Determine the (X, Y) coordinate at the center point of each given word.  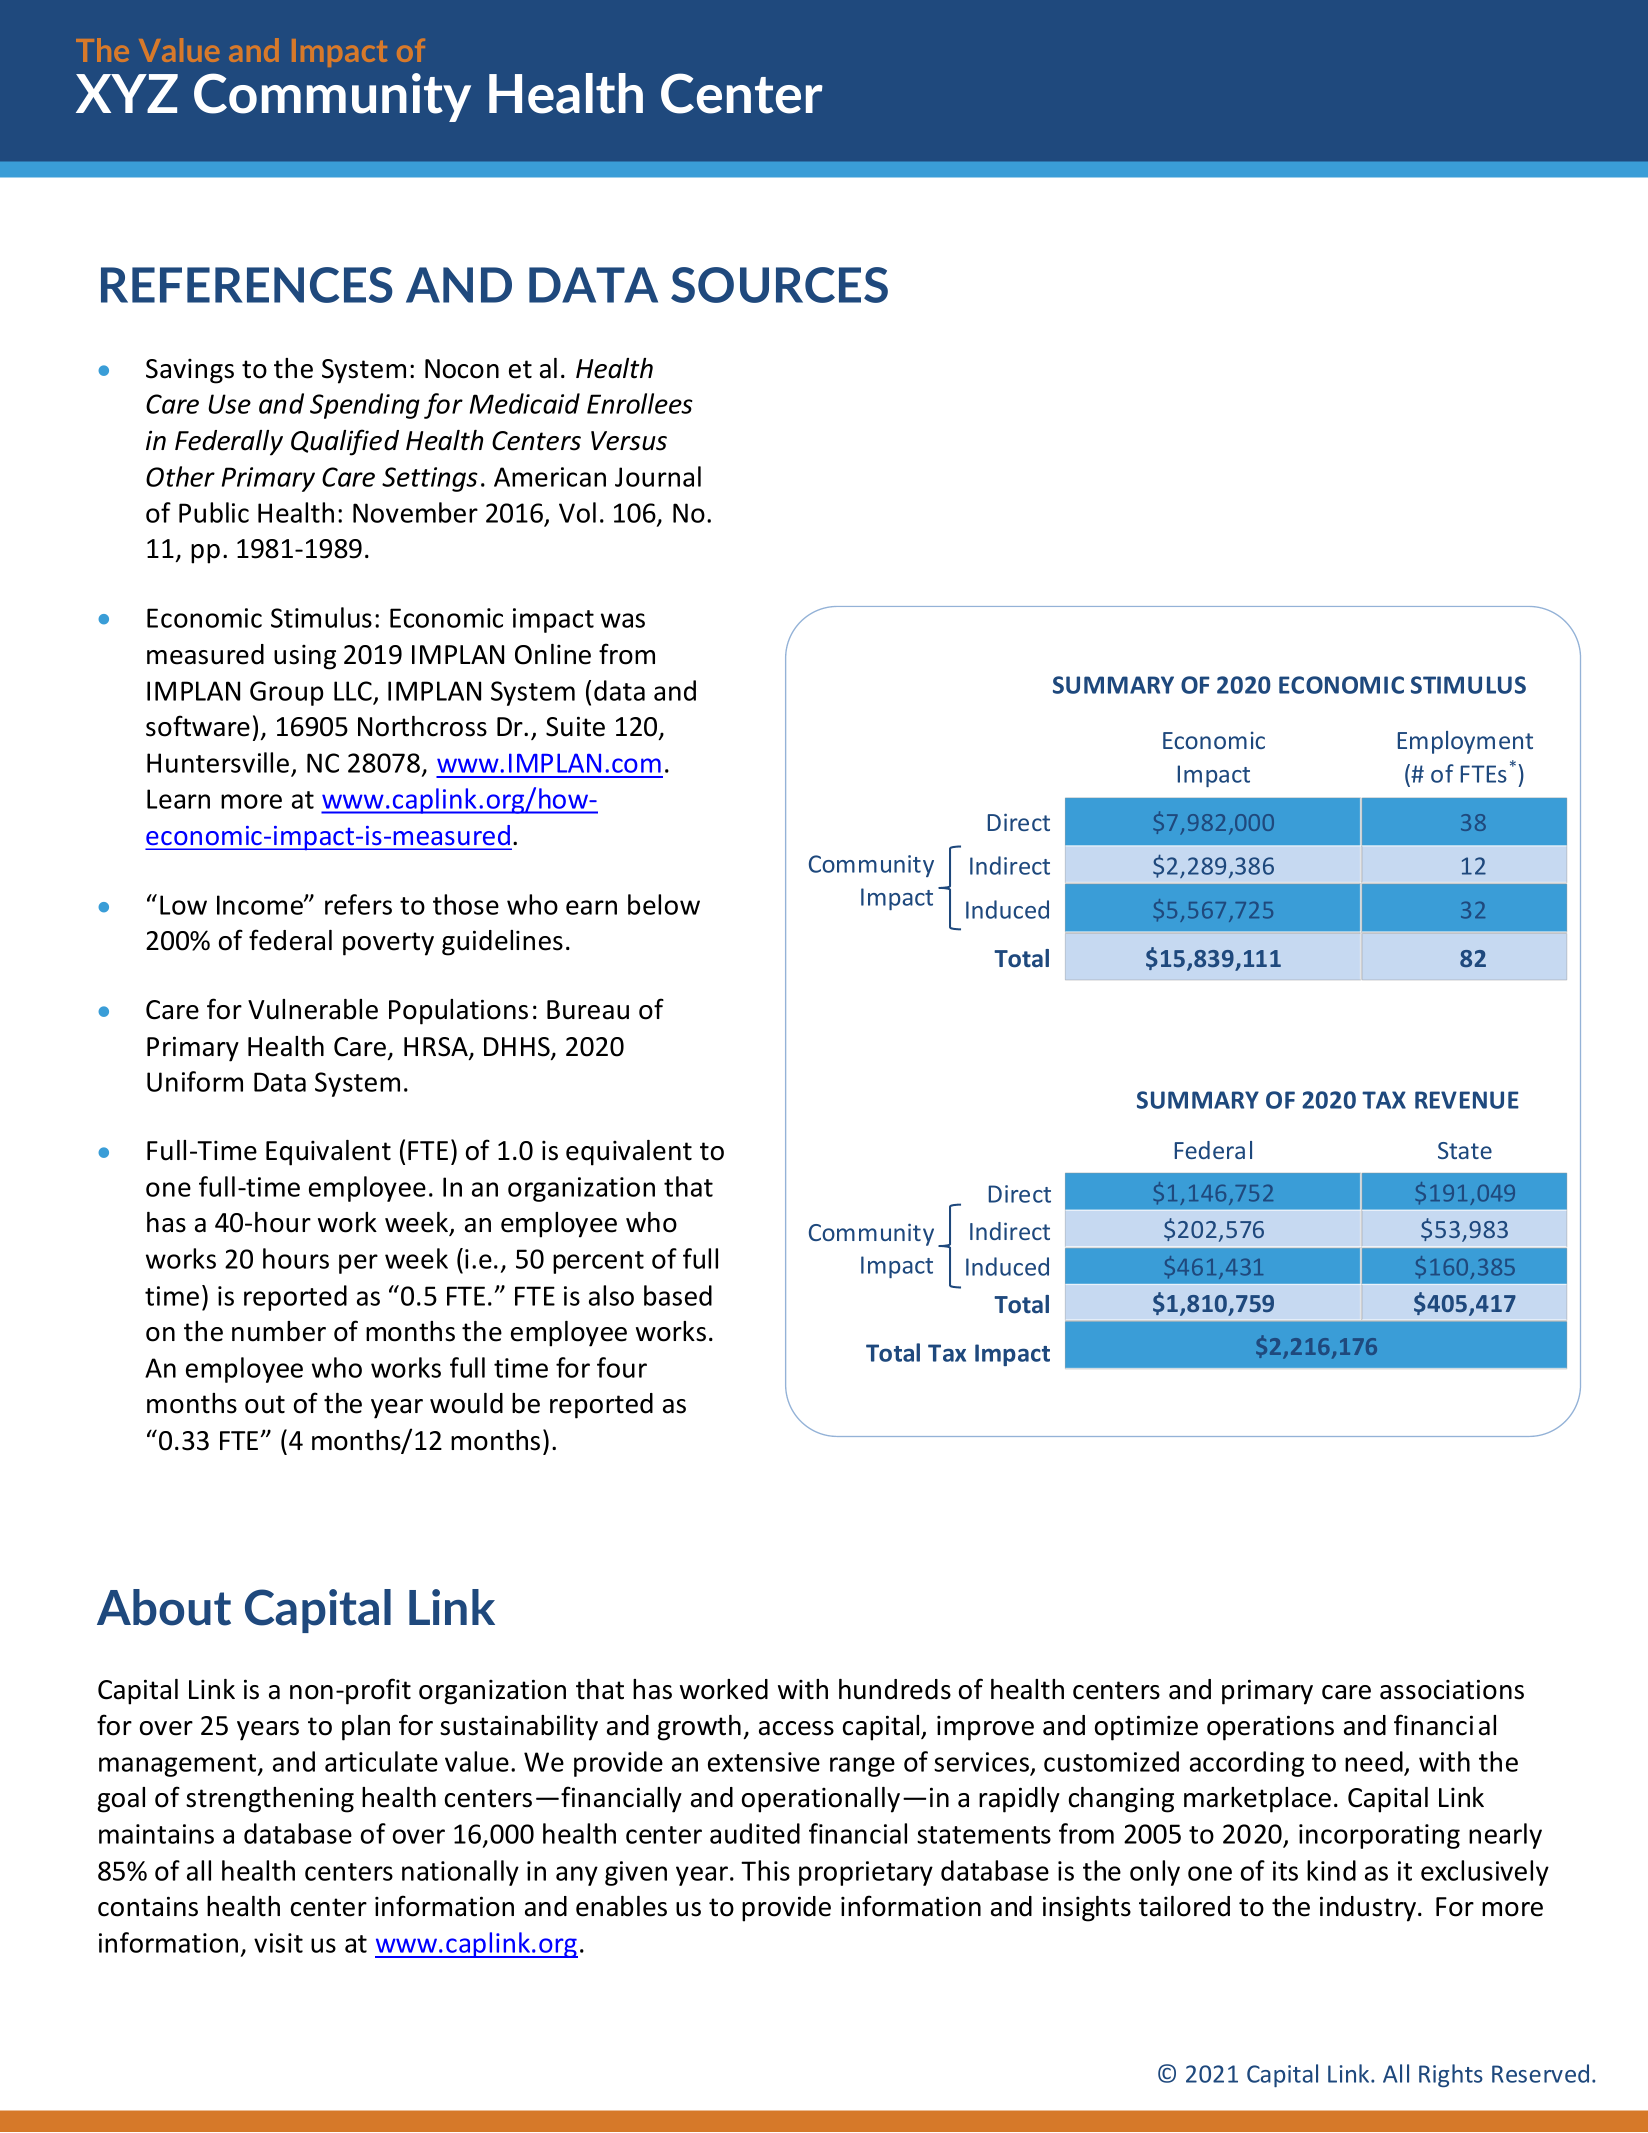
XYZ (127, 93)
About (164, 1607)
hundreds (895, 1689)
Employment (1465, 742)
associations (1452, 1689)
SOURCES (779, 285)
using (305, 657)
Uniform (195, 1081)
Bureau (588, 1010)
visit (278, 1943)
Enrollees (639, 403)
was (623, 620)
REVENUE (1467, 1100)
